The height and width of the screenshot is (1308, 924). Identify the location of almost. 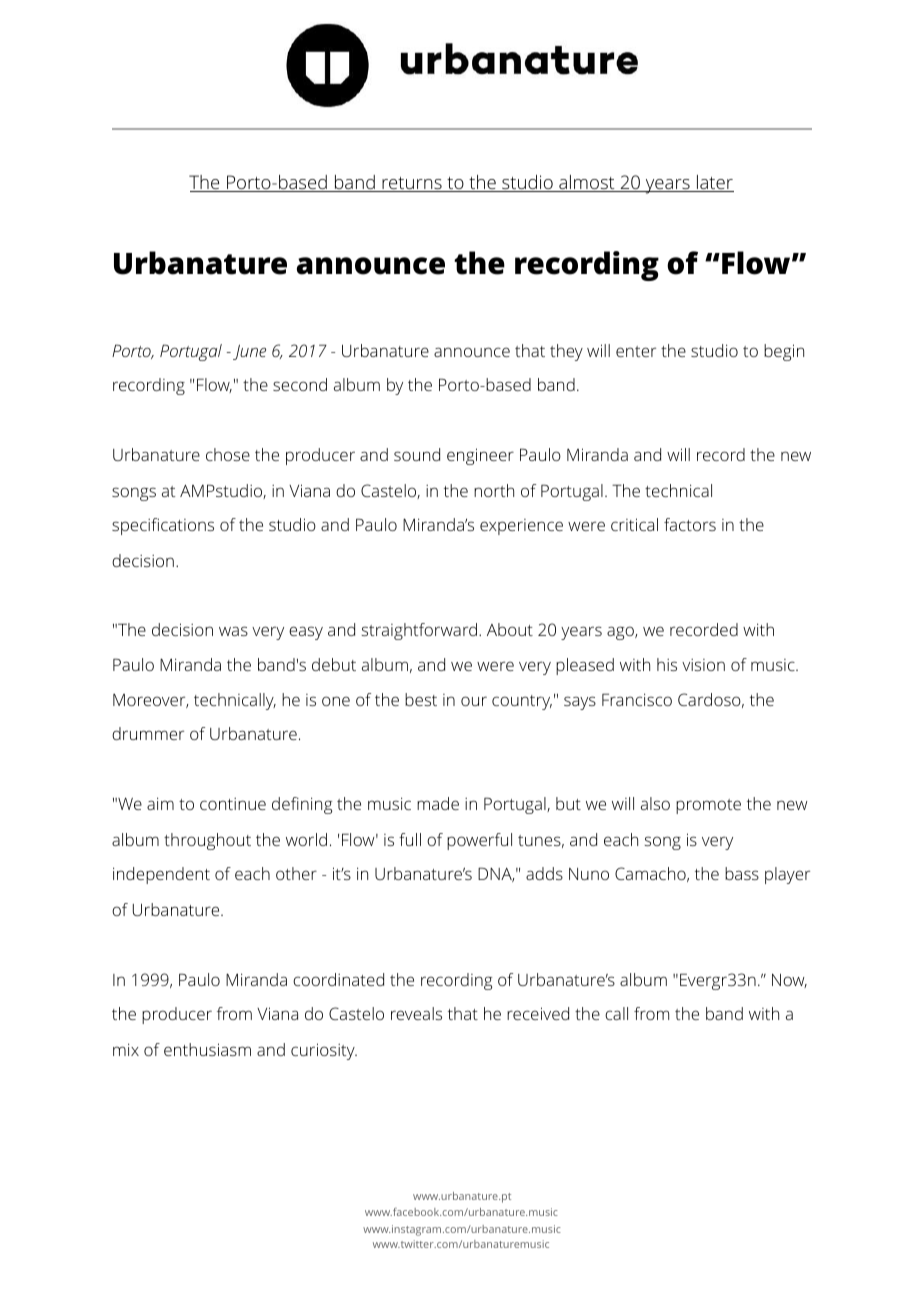
(587, 183).
